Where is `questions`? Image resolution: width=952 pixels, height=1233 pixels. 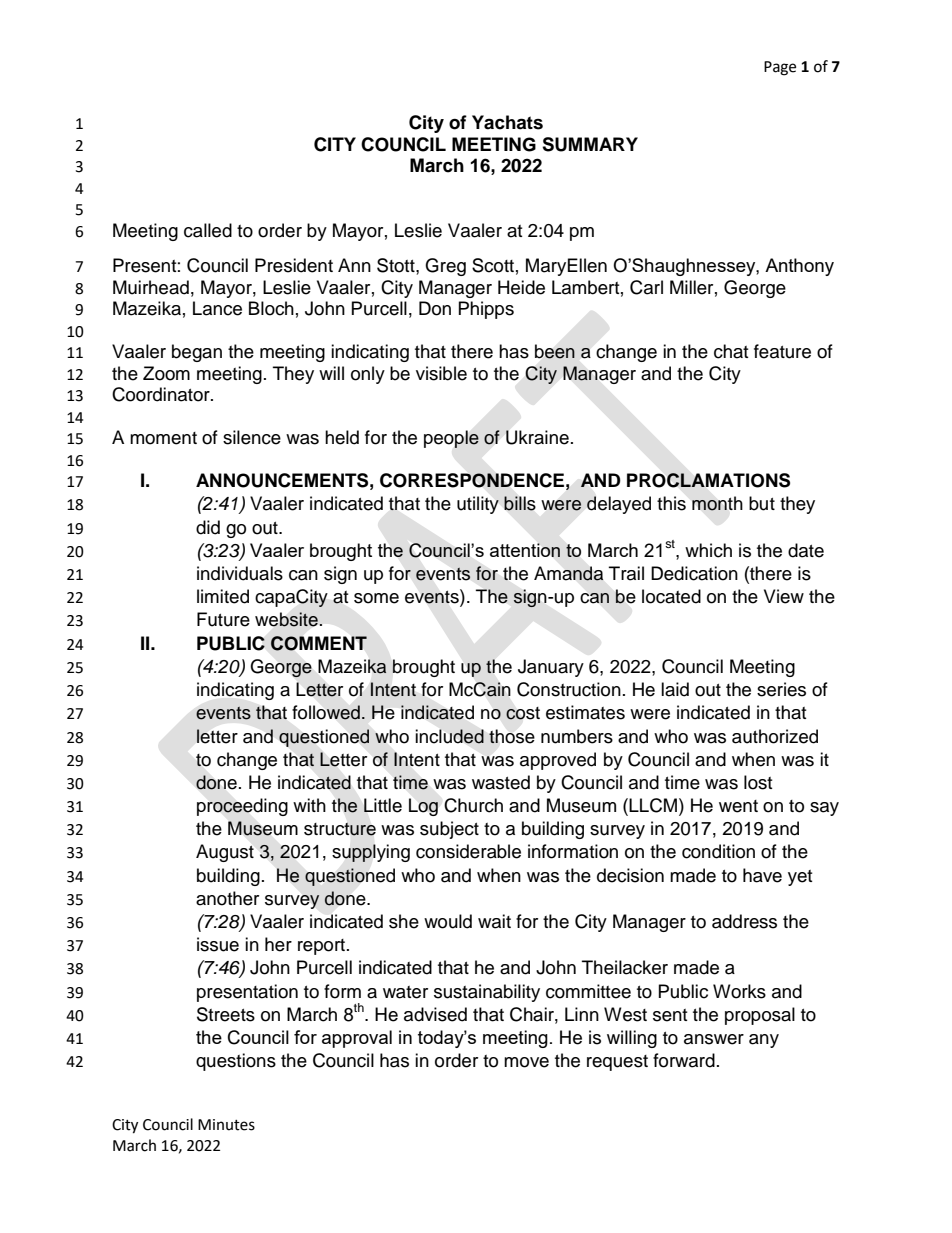 questions is located at coordinates (236, 1062).
